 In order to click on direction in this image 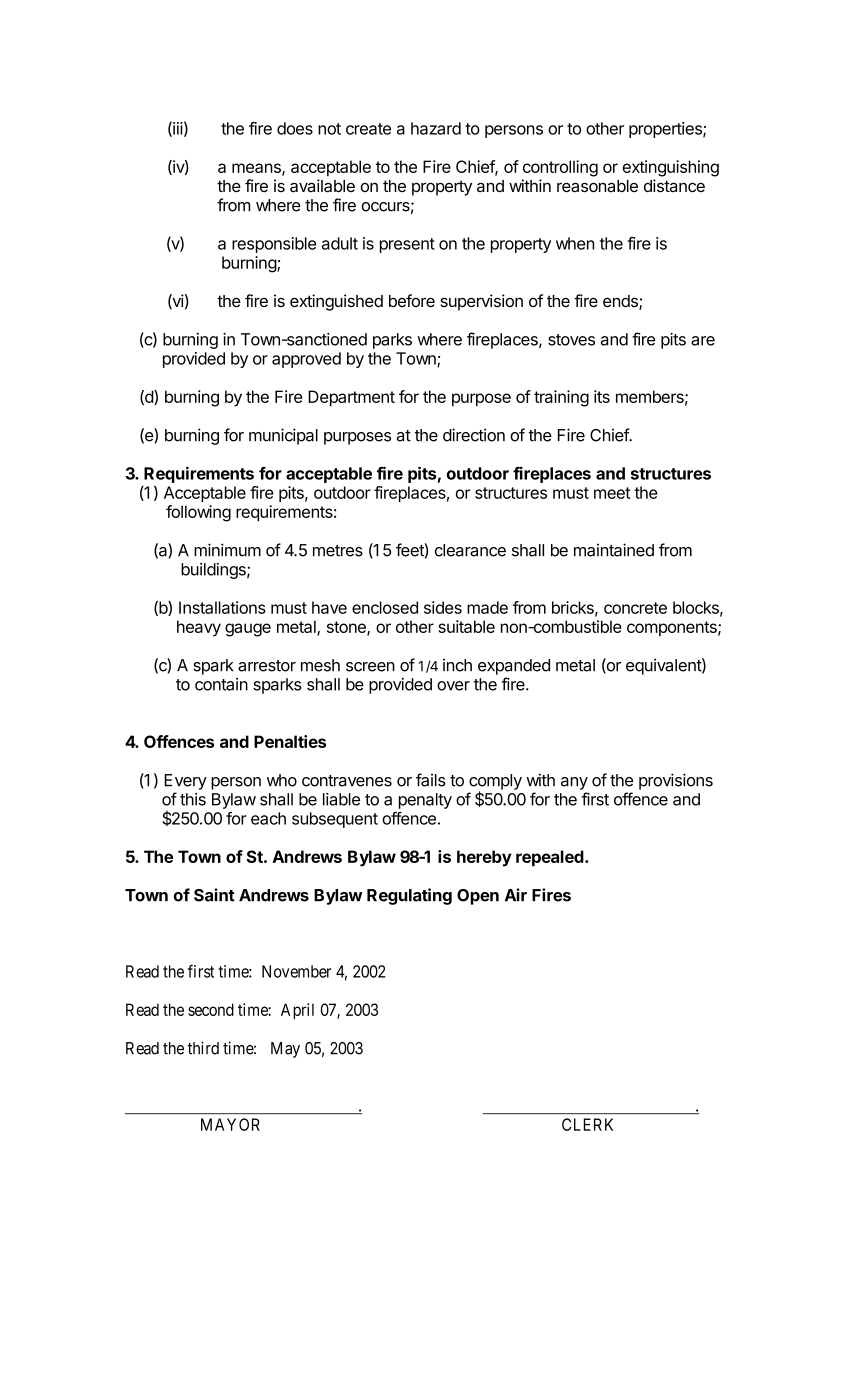, I will do `click(474, 435)`.
